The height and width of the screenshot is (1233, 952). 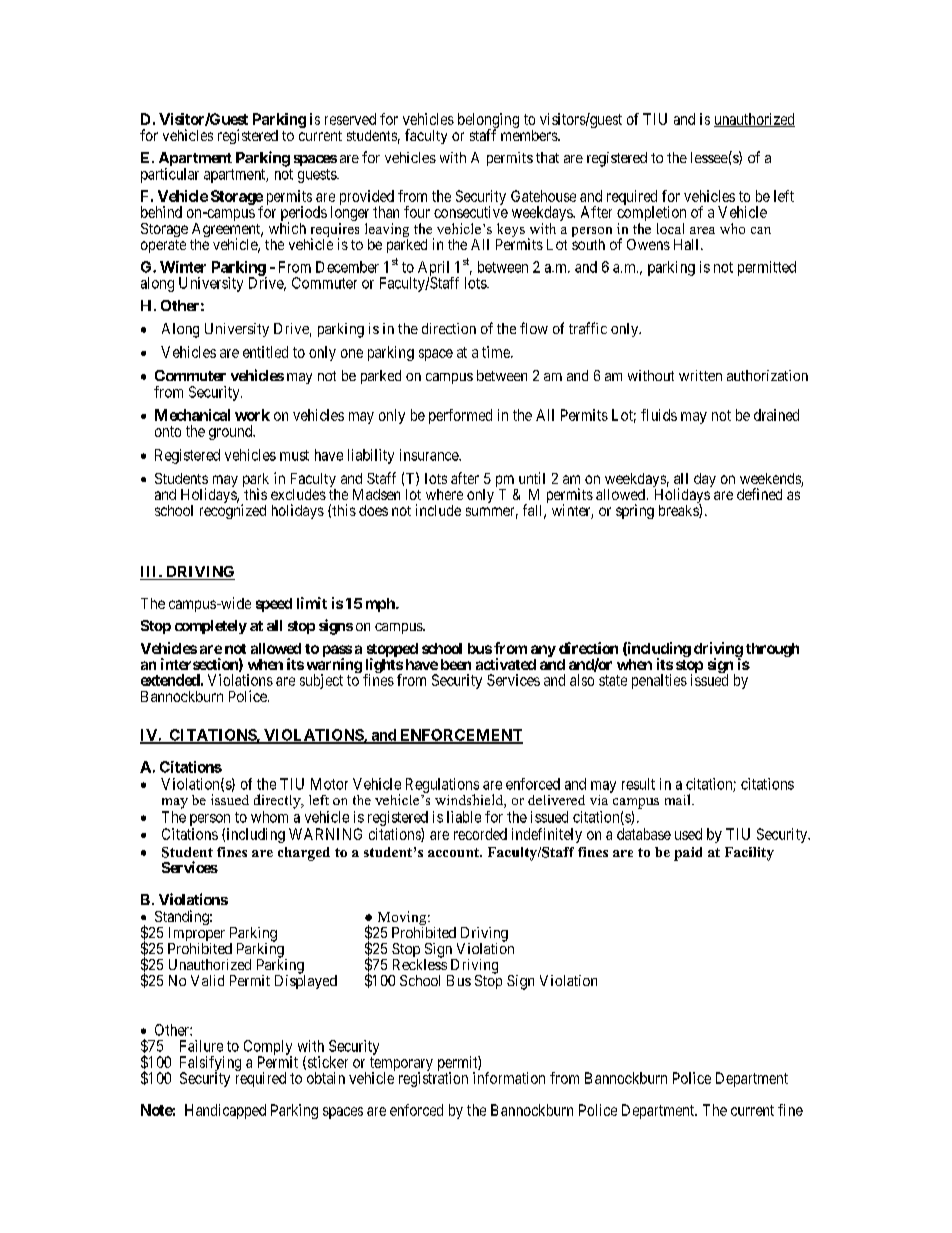 I want to click on particular, so click(x=170, y=175).
